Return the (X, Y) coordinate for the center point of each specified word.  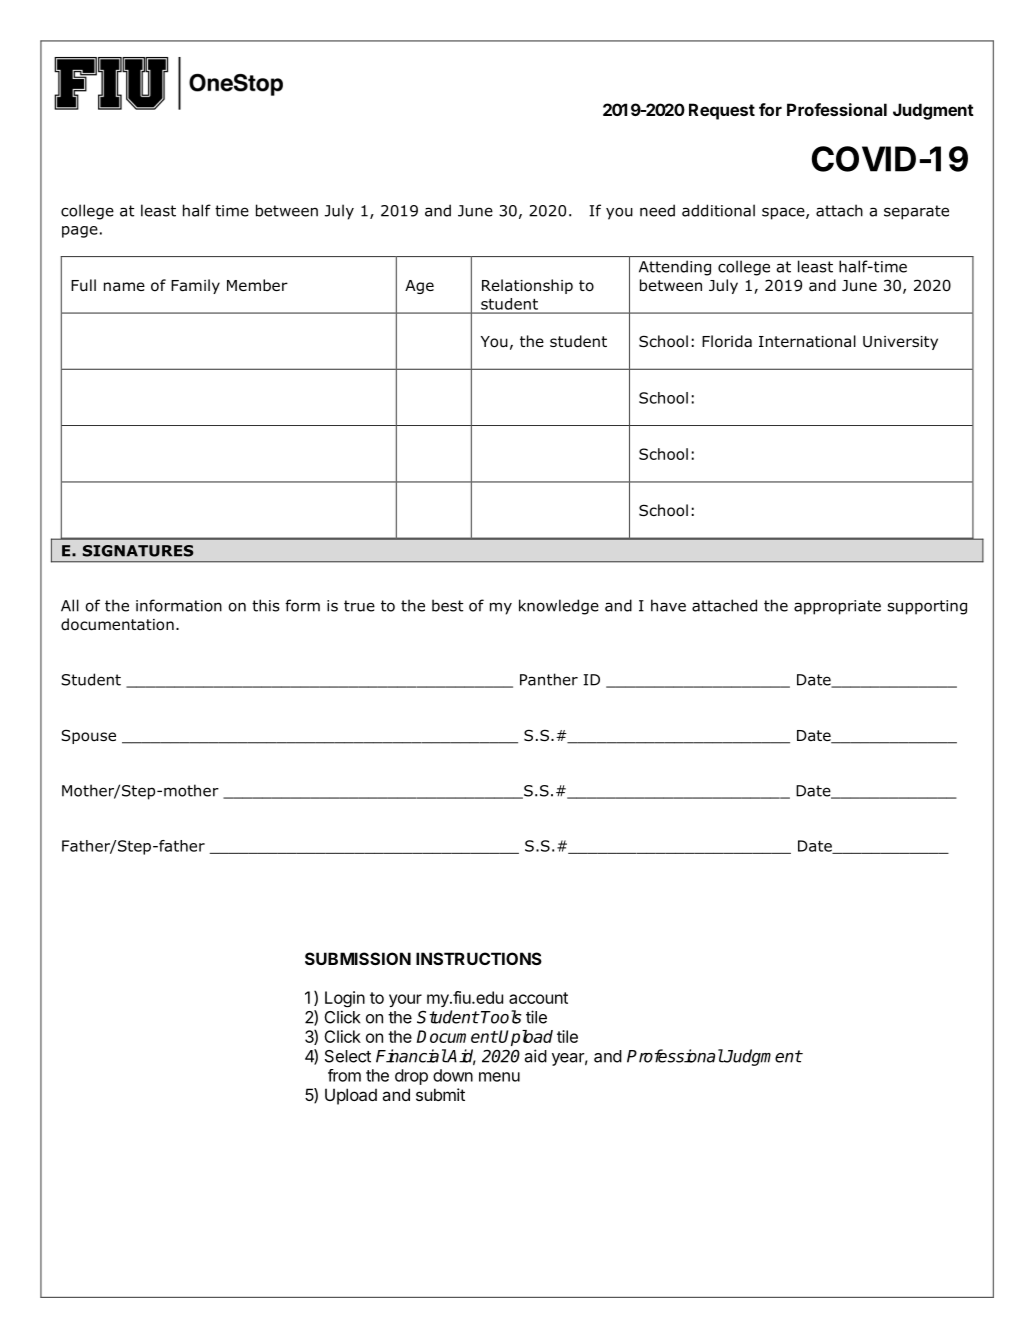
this (266, 605)
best (447, 605)
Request (722, 111)
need (657, 210)
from (344, 1075)
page (80, 232)
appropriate (837, 607)
